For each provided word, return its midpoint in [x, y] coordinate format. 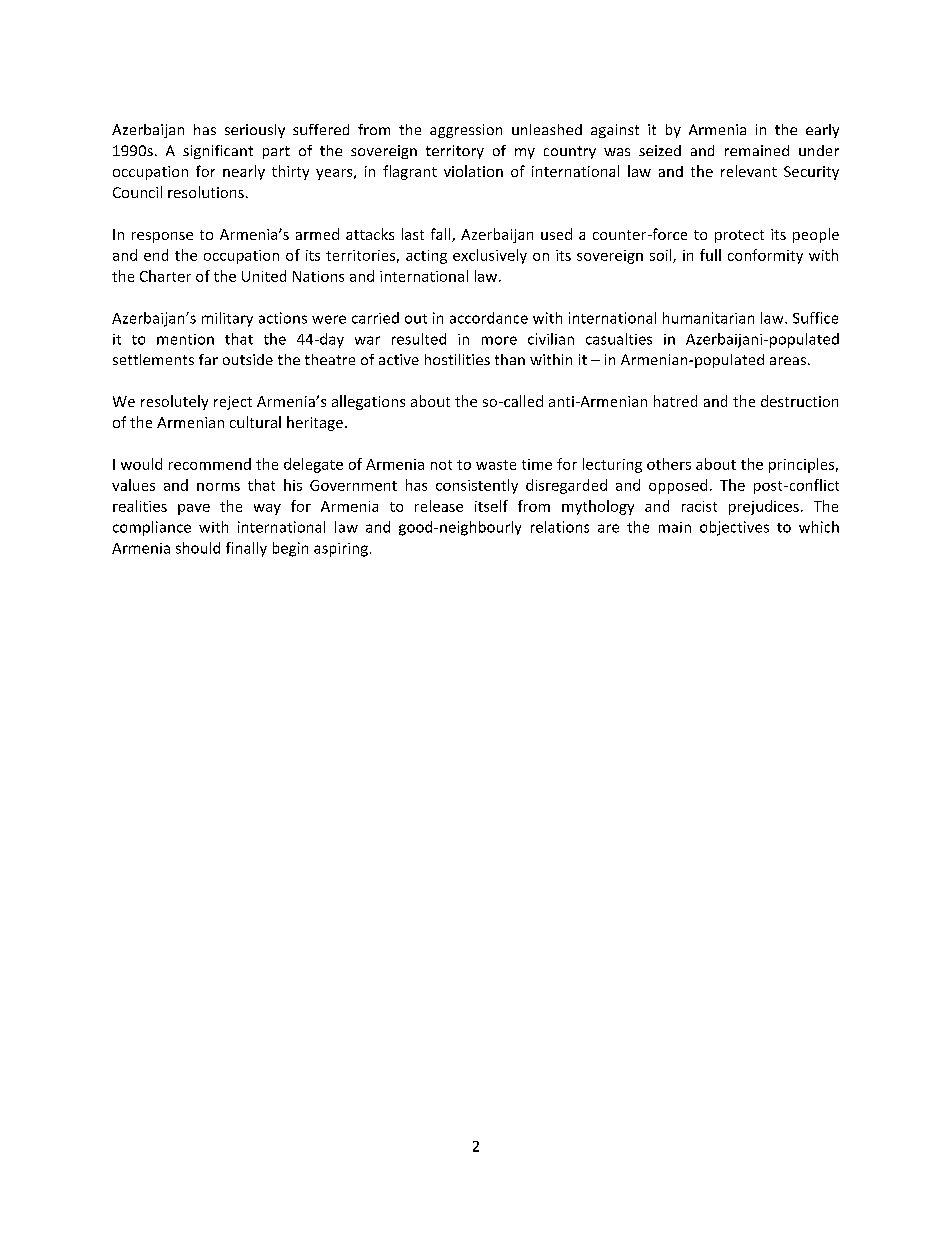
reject [233, 403]
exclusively [490, 256]
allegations [368, 402]
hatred [675, 401]
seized [660, 150]
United [264, 276]
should [198, 548]
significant [218, 152]
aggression [466, 131]
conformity [765, 256]
